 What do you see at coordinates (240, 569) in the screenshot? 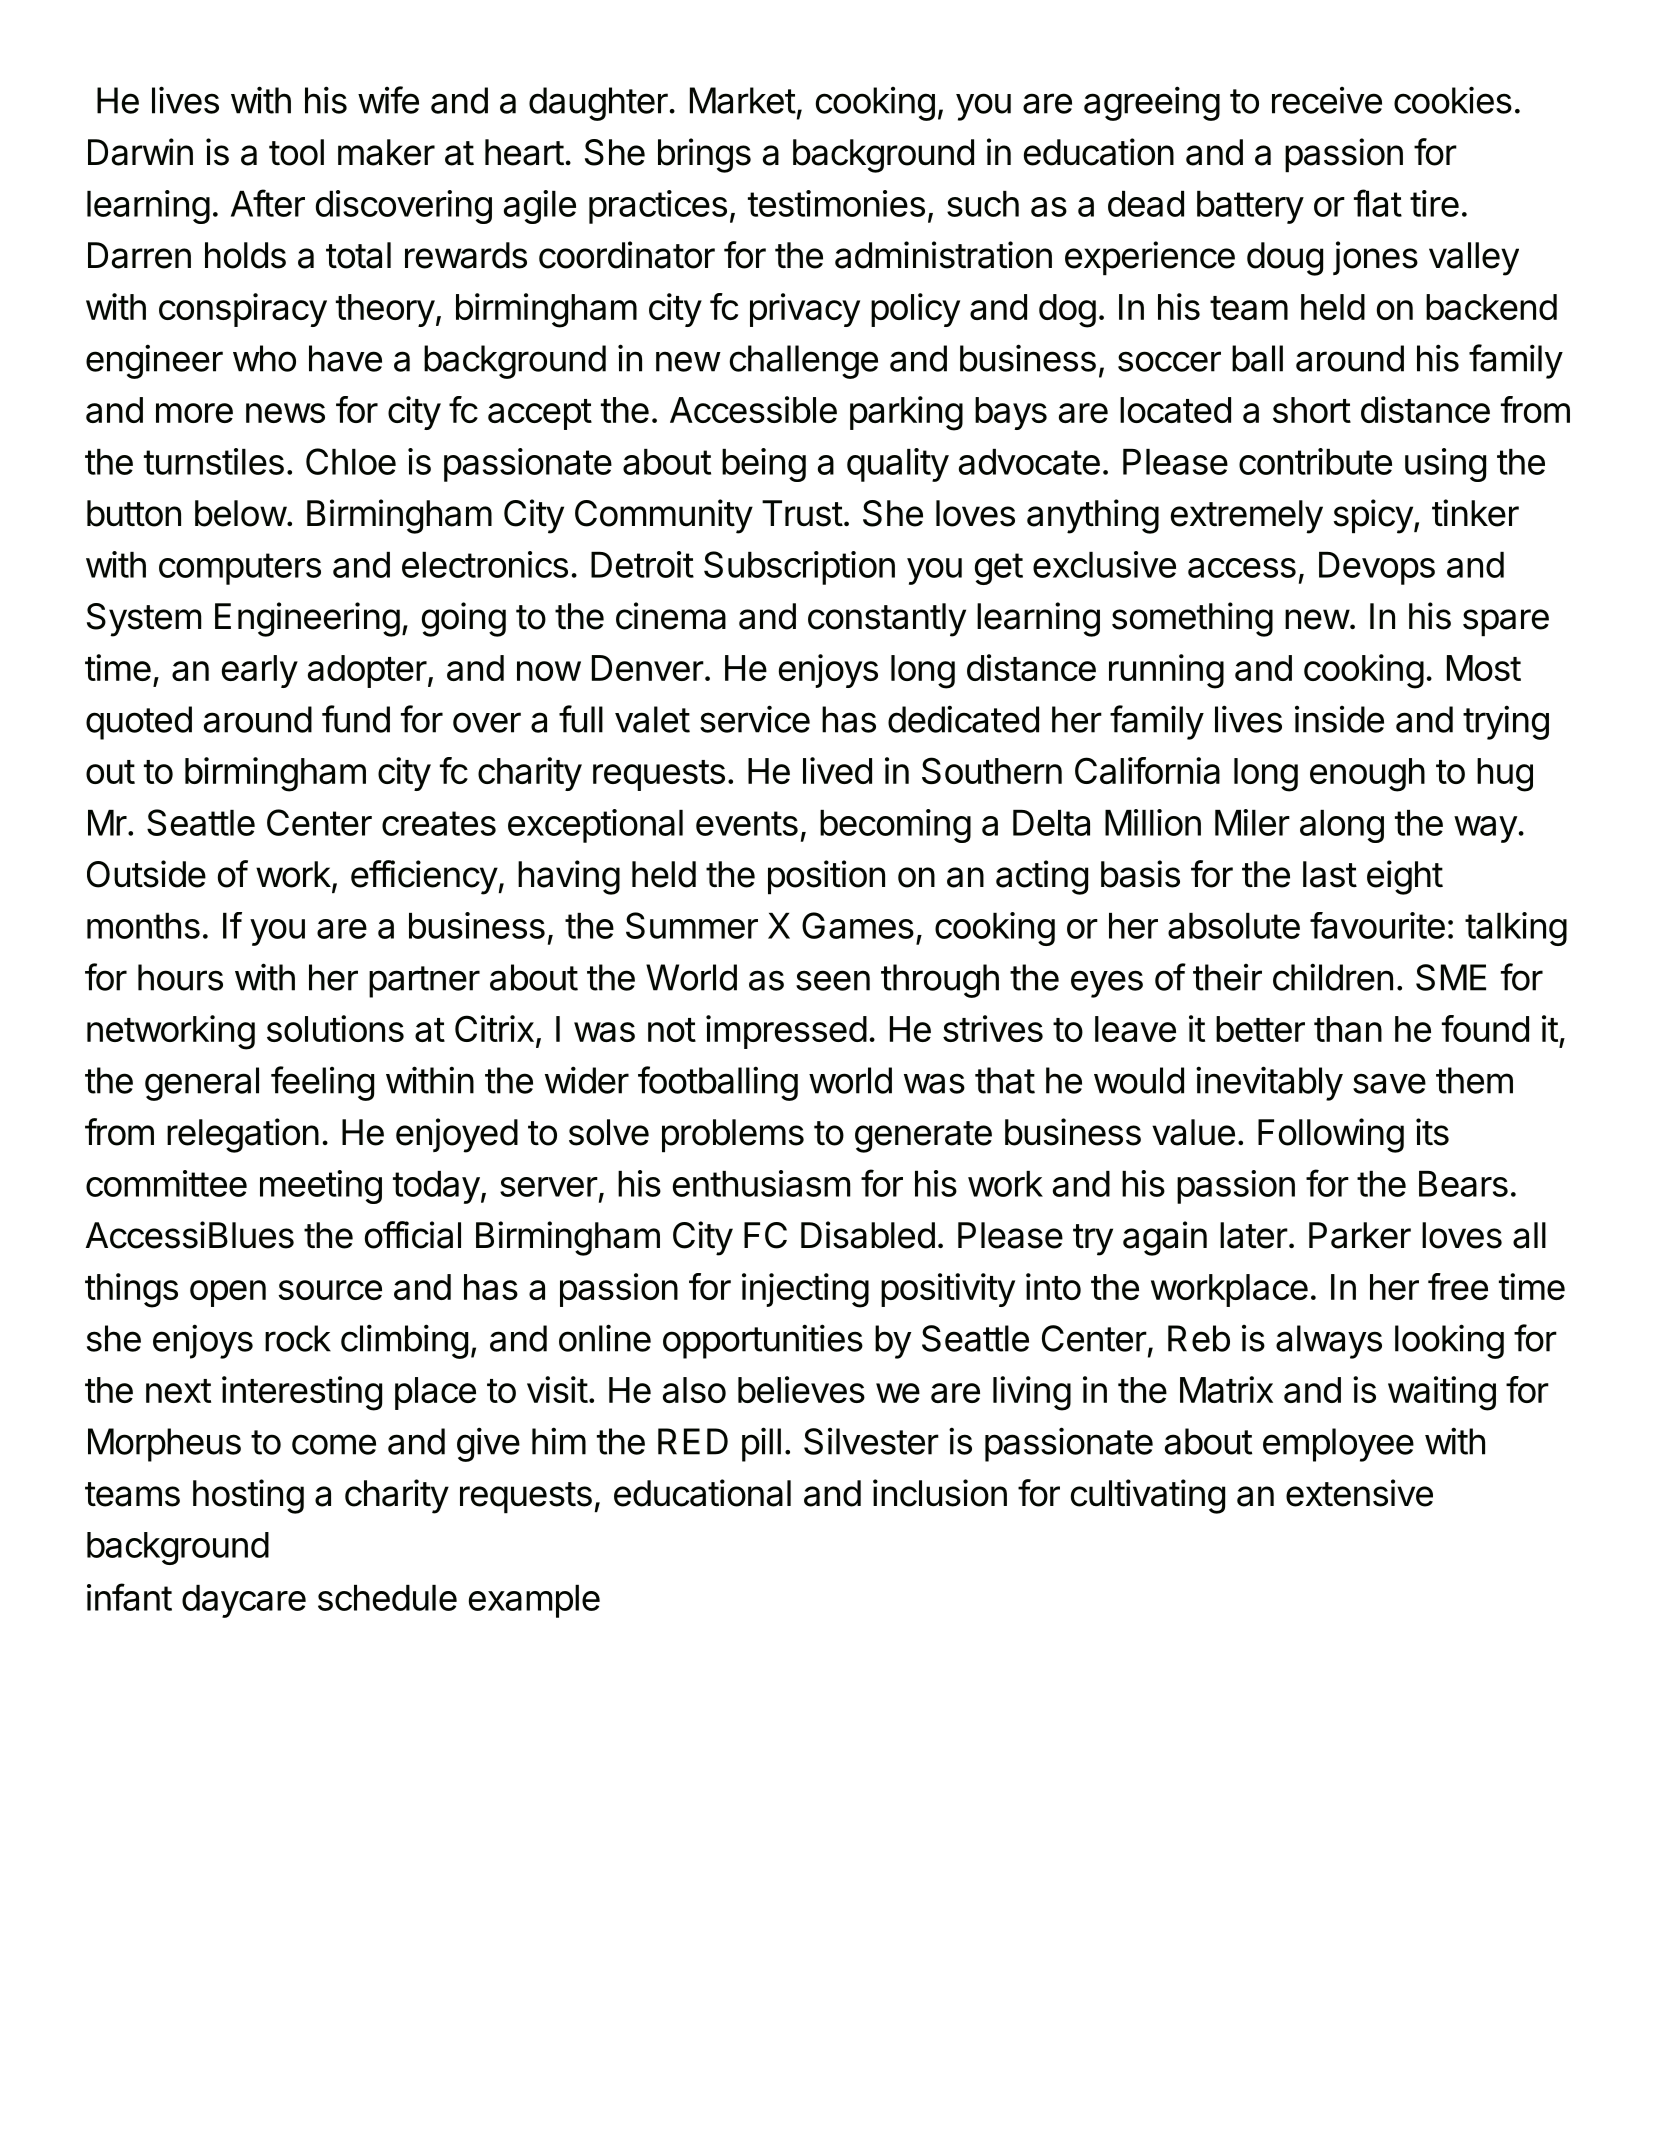
I see `computers` at bounding box center [240, 569].
